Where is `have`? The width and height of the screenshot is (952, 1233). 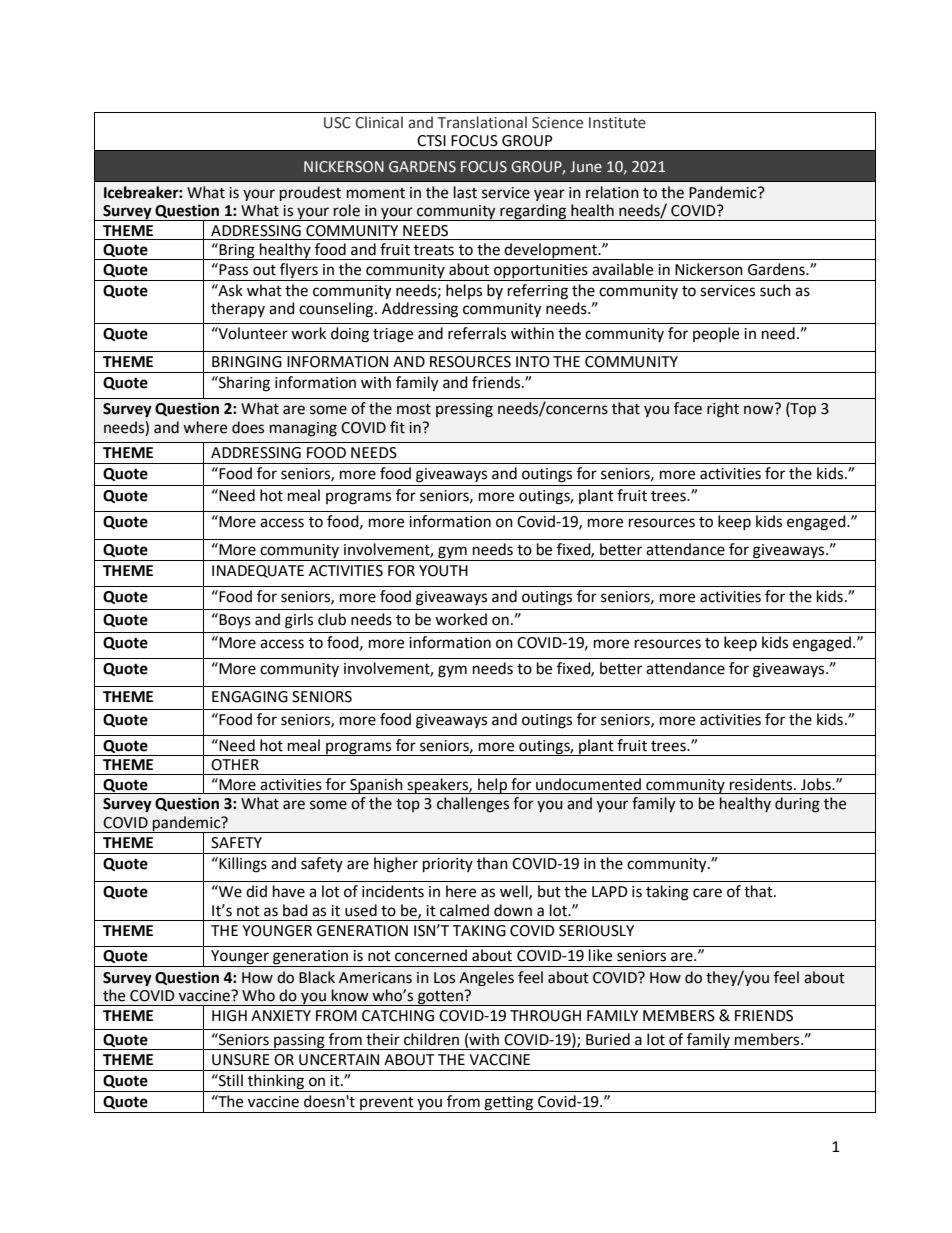 have is located at coordinates (289, 891).
